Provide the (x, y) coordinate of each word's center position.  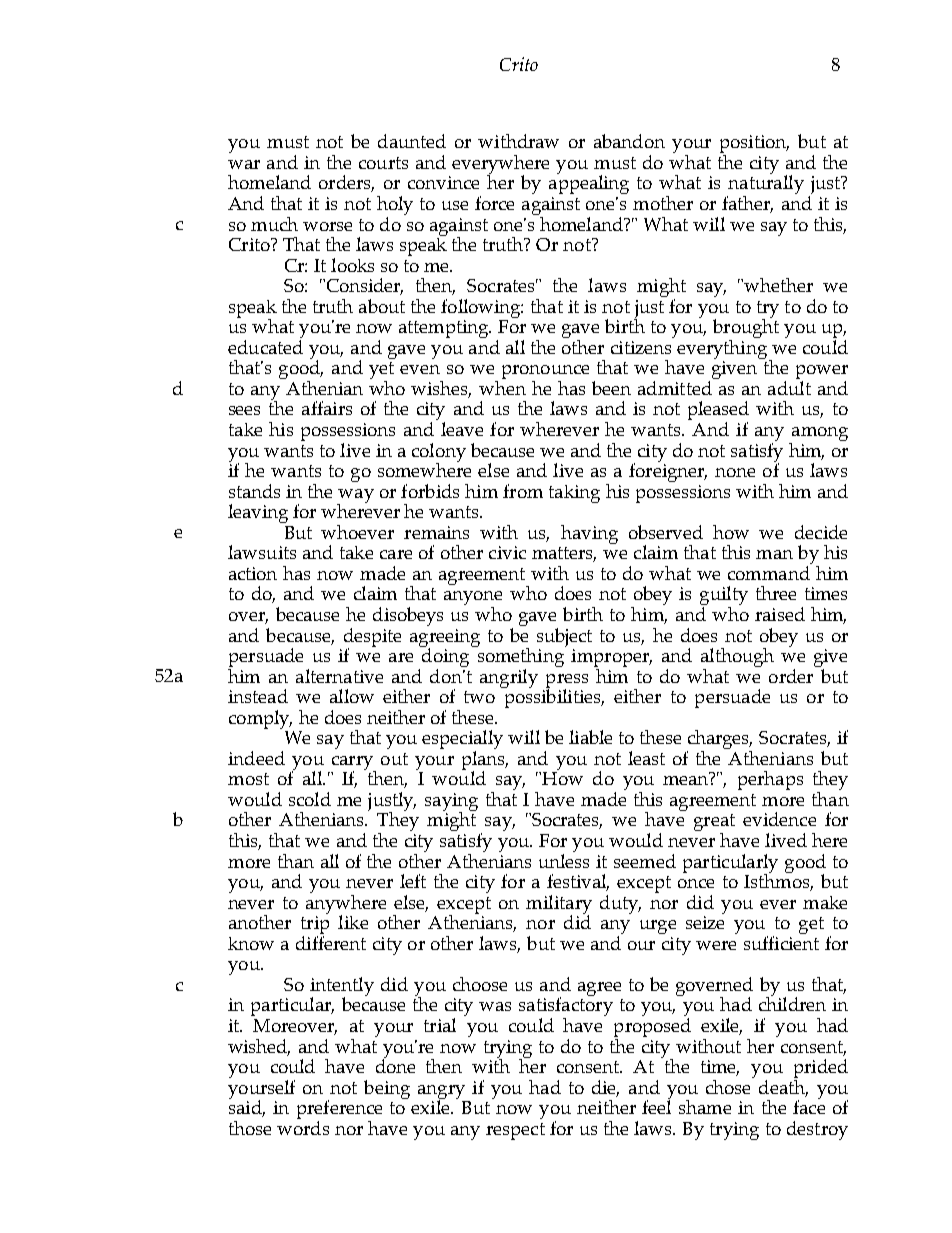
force (494, 203)
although (737, 659)
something (520, 657)
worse (327, 226)
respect (515, 1131)
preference (339, 1111)
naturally (765, 185)
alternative (339, 676)
